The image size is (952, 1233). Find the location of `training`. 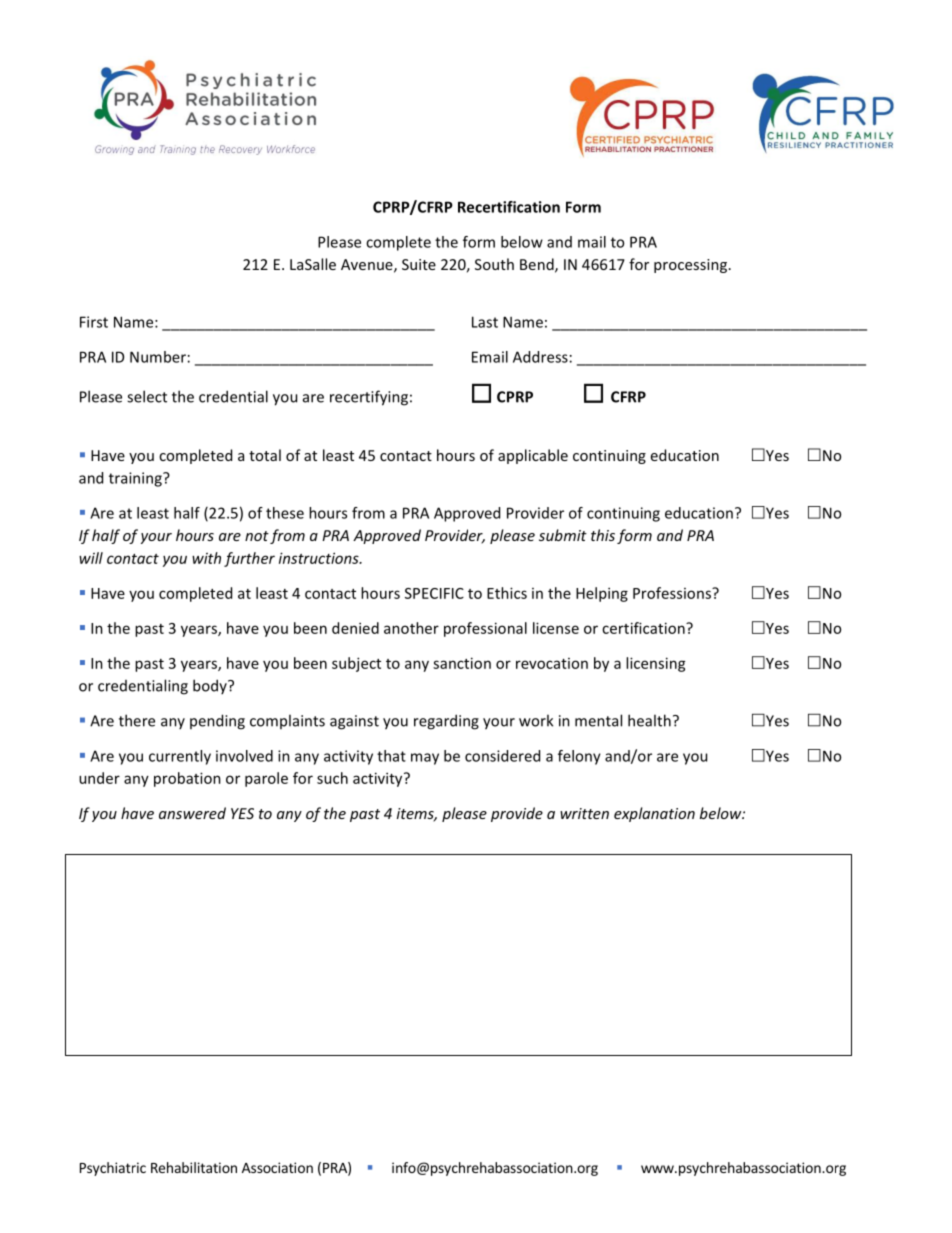

training is located at coordinates (136, 479).
